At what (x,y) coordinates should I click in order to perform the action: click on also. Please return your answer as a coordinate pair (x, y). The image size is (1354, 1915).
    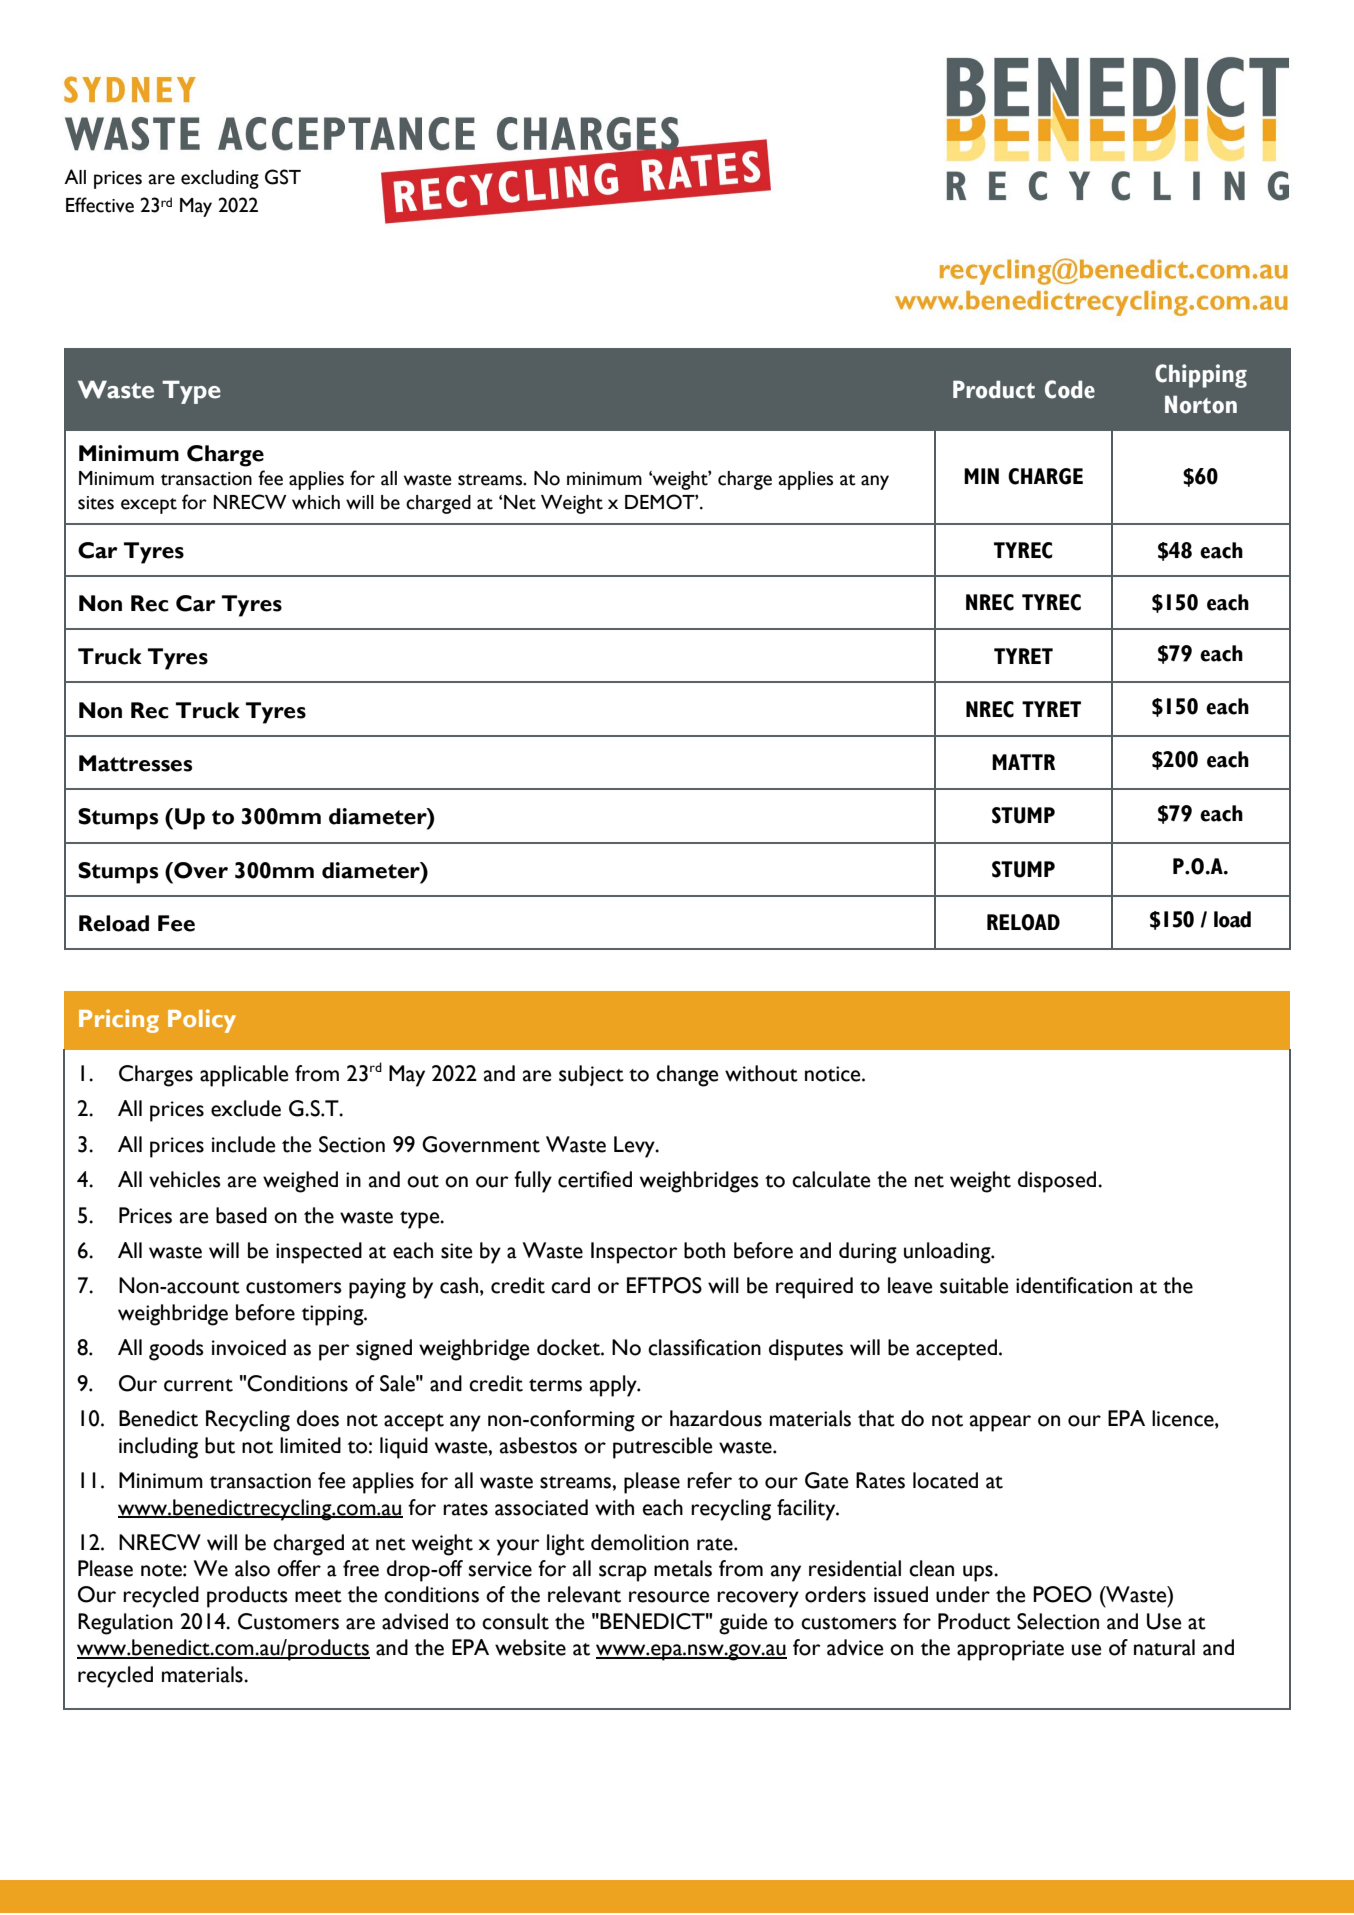
    Looking at the image, I should click on (252, 1568).
